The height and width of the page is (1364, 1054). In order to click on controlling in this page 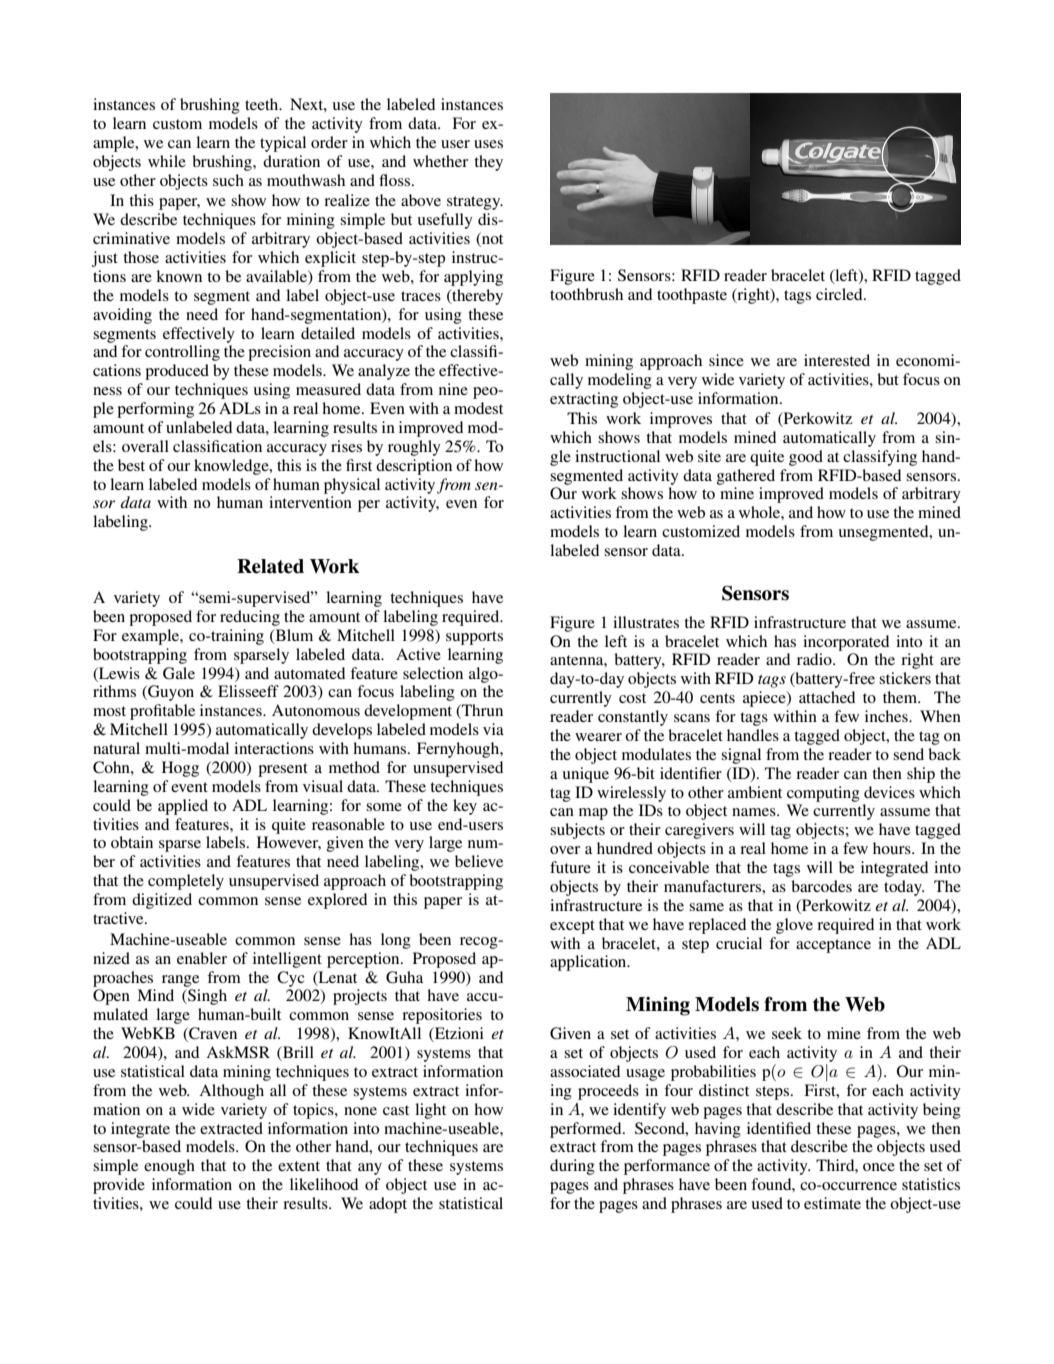, I will do `click(182, 353)`.
